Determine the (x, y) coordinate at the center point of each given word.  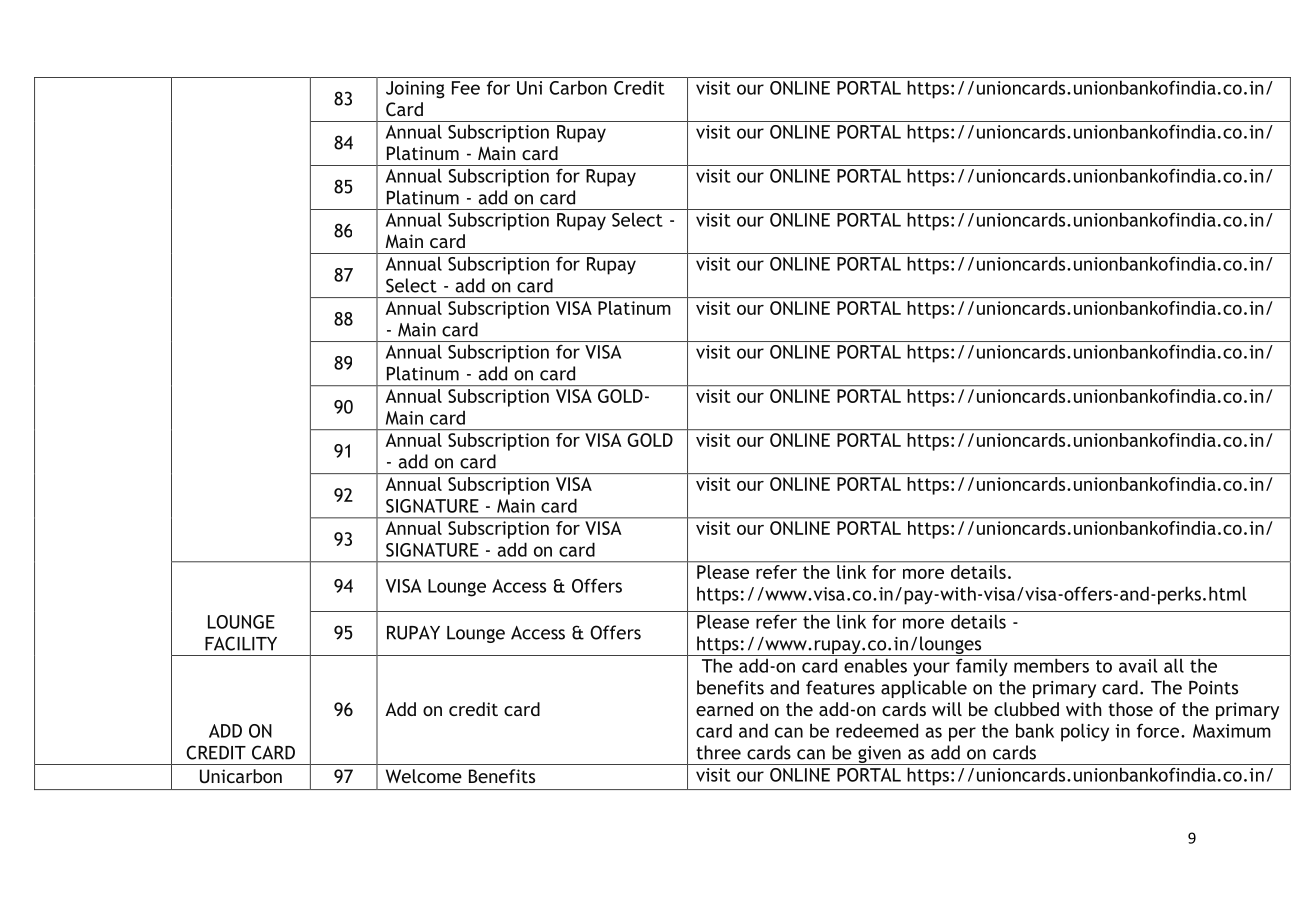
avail (1138, 665)
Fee (466, 88)
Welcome (424, 776)
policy (1085, 732)
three (718, 752)
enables (875, 665)
